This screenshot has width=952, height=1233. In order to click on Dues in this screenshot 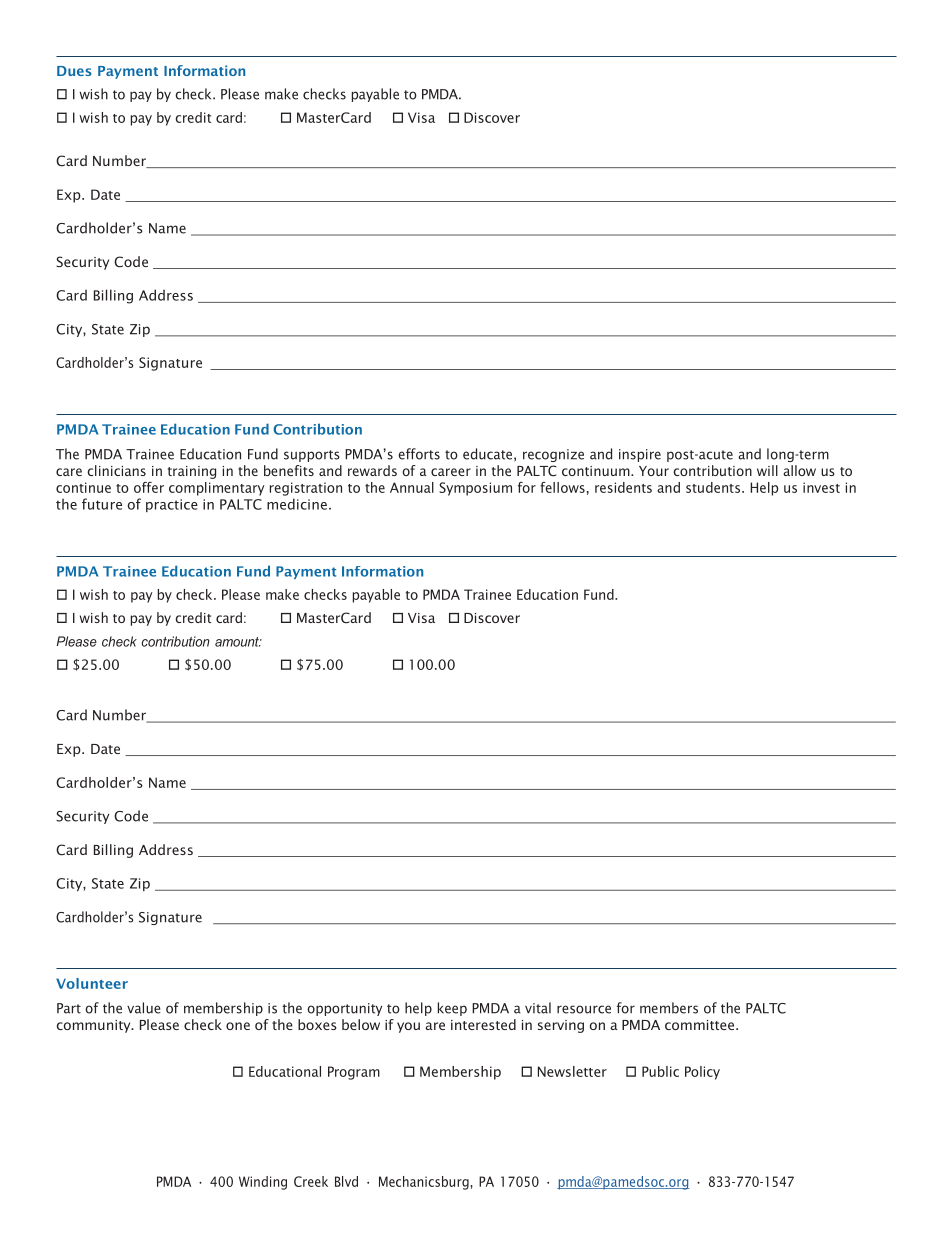, I will do `click(74, 71)`.
